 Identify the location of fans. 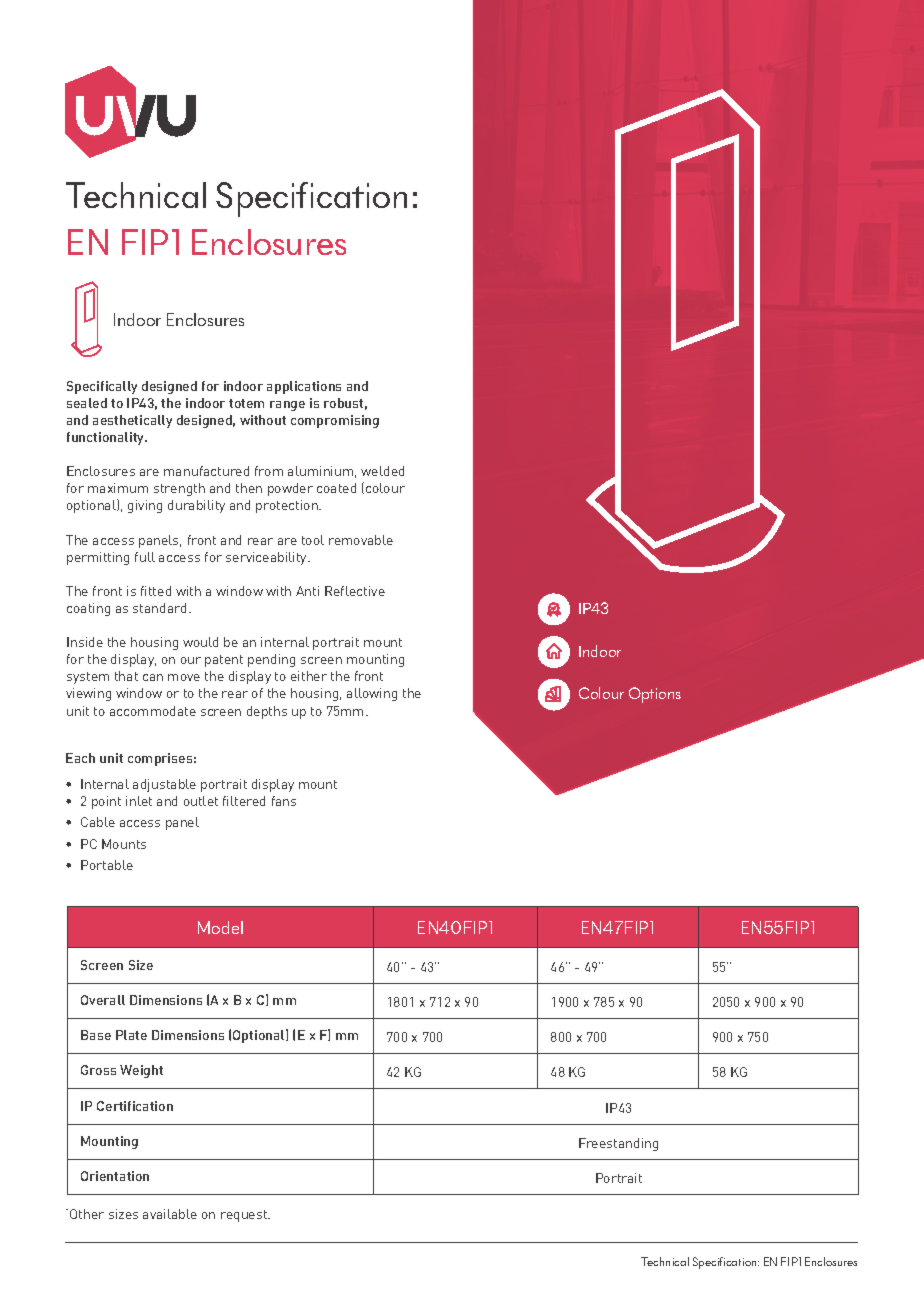
(284, 801).
